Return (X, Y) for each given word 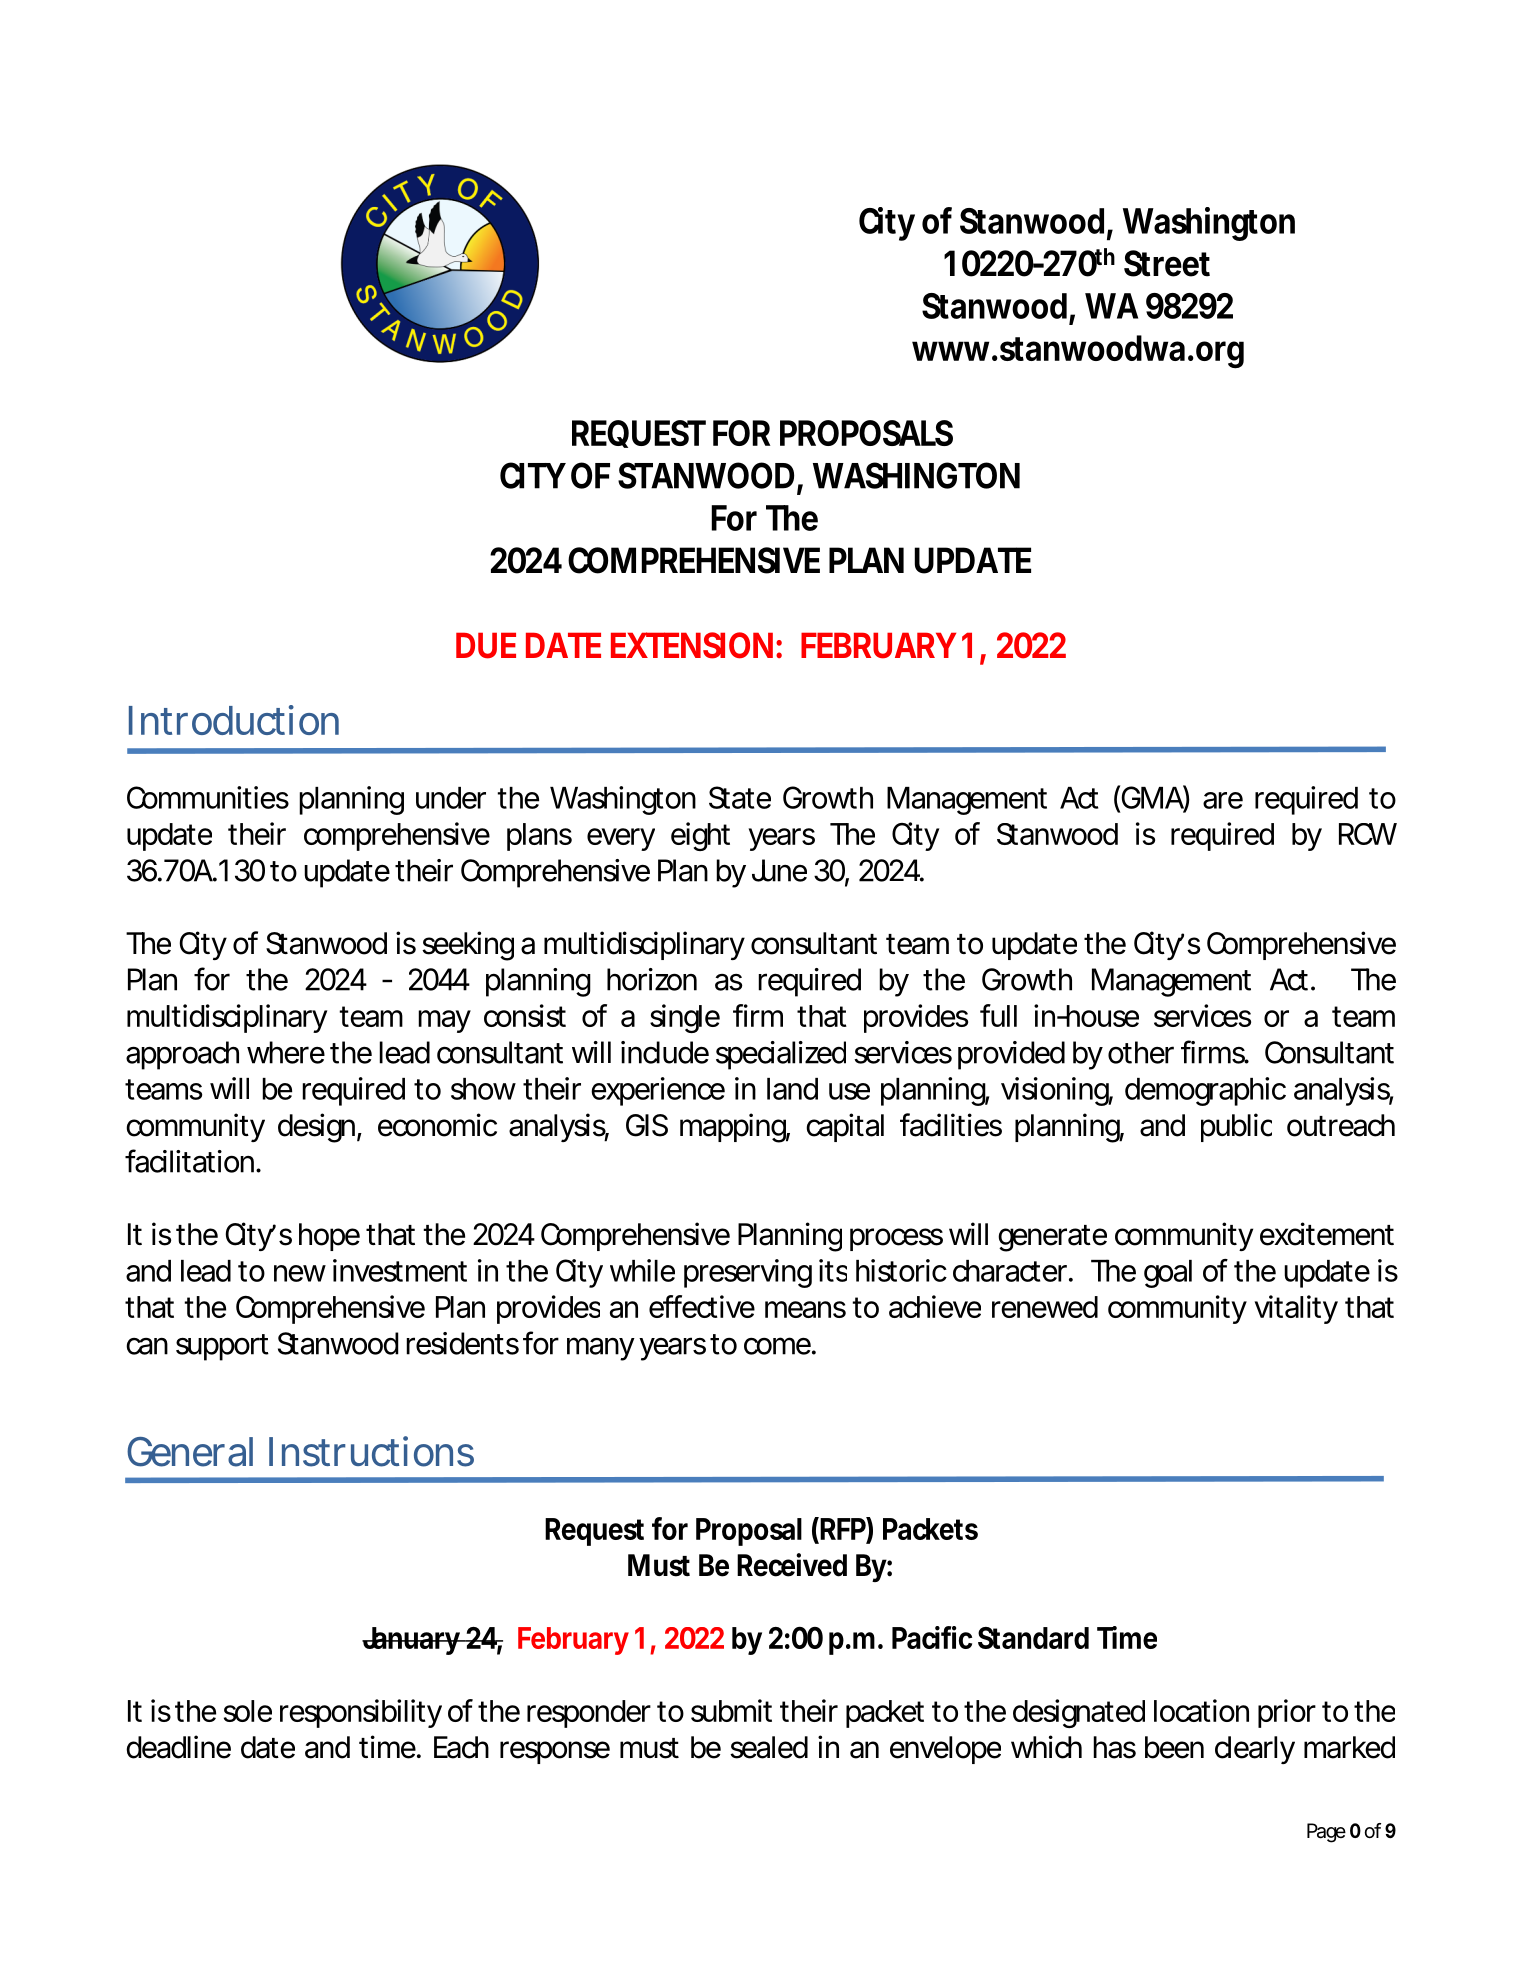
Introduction (234, 720)
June (779, 870)
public (1236, 1127)
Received (792, 1565)
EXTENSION (692, 645)
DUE (486, 645)
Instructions (371, 1451)
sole (248, 1711)
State (740, 797)
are (1223, 800)
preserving (748, 1273)
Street (1167, 263)
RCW (1368, 834)
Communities (208, 797)
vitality (1296, 1309)
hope (329, 1237)
